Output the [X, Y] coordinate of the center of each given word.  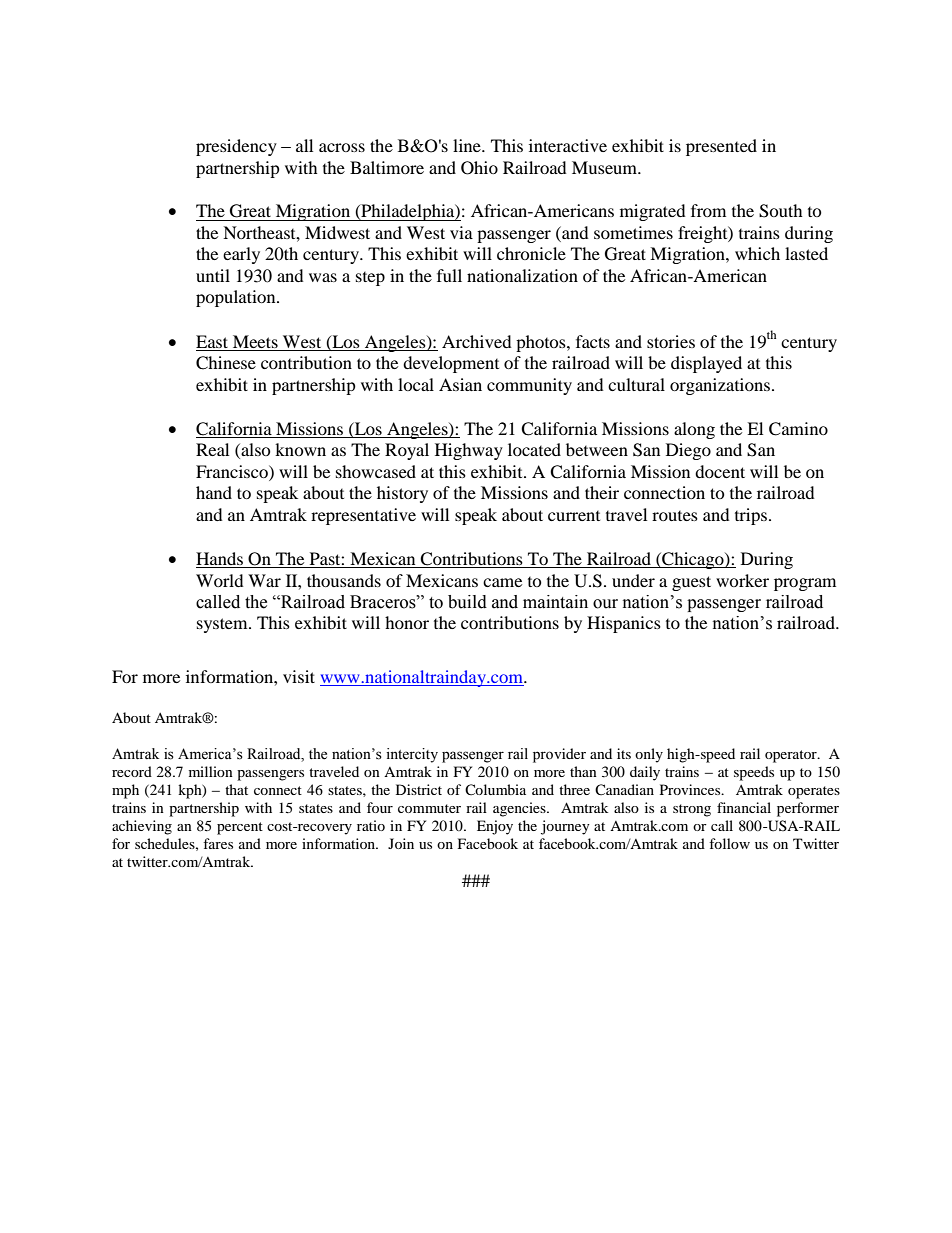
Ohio [479, 168]
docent [720, 471]
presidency [236, 147]
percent [240, 828]
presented [721, 147]
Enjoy [495, 827]
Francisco [233, 471]
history [402, 494]
